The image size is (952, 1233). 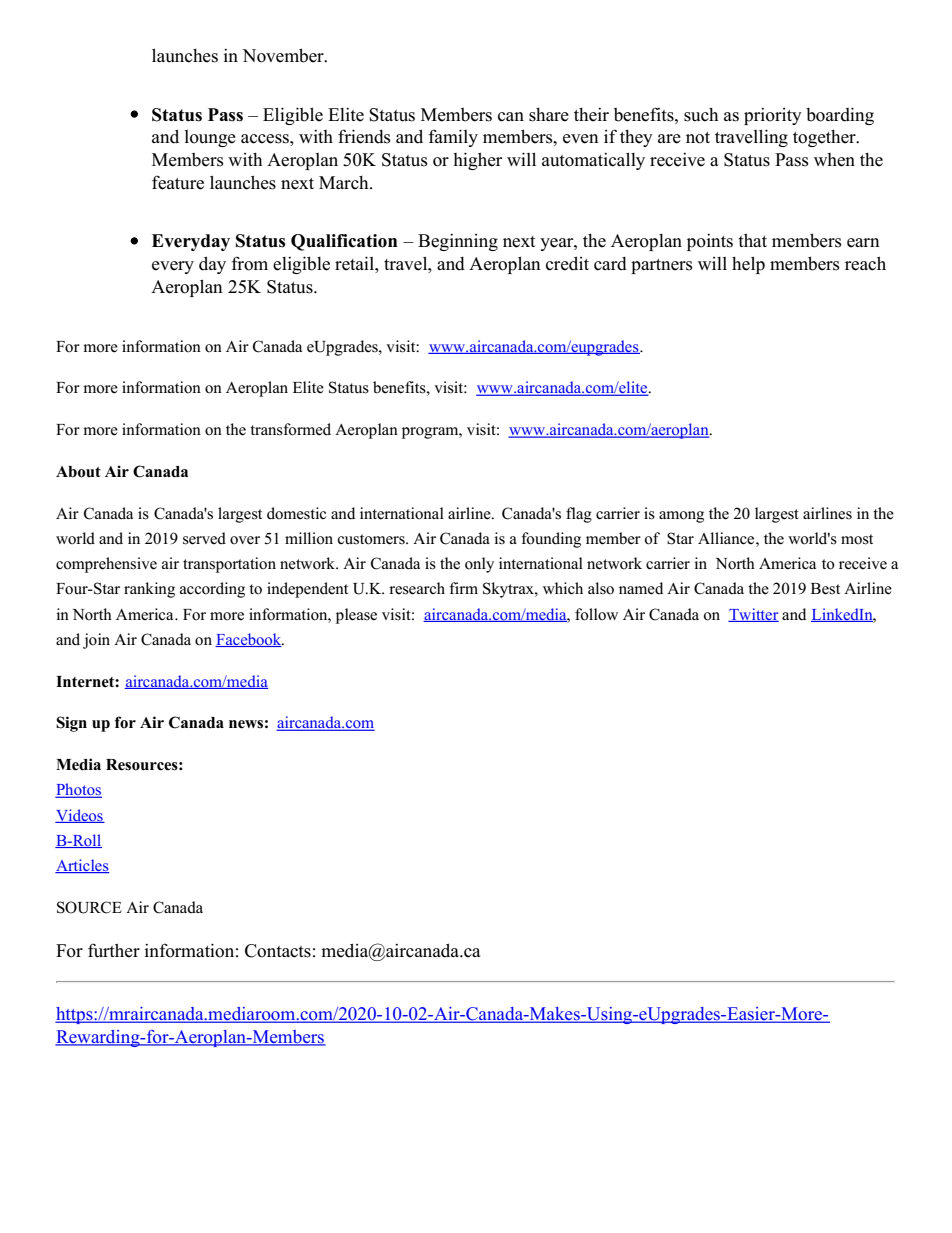 I want to click on firm, so click(x=463, y=588).
